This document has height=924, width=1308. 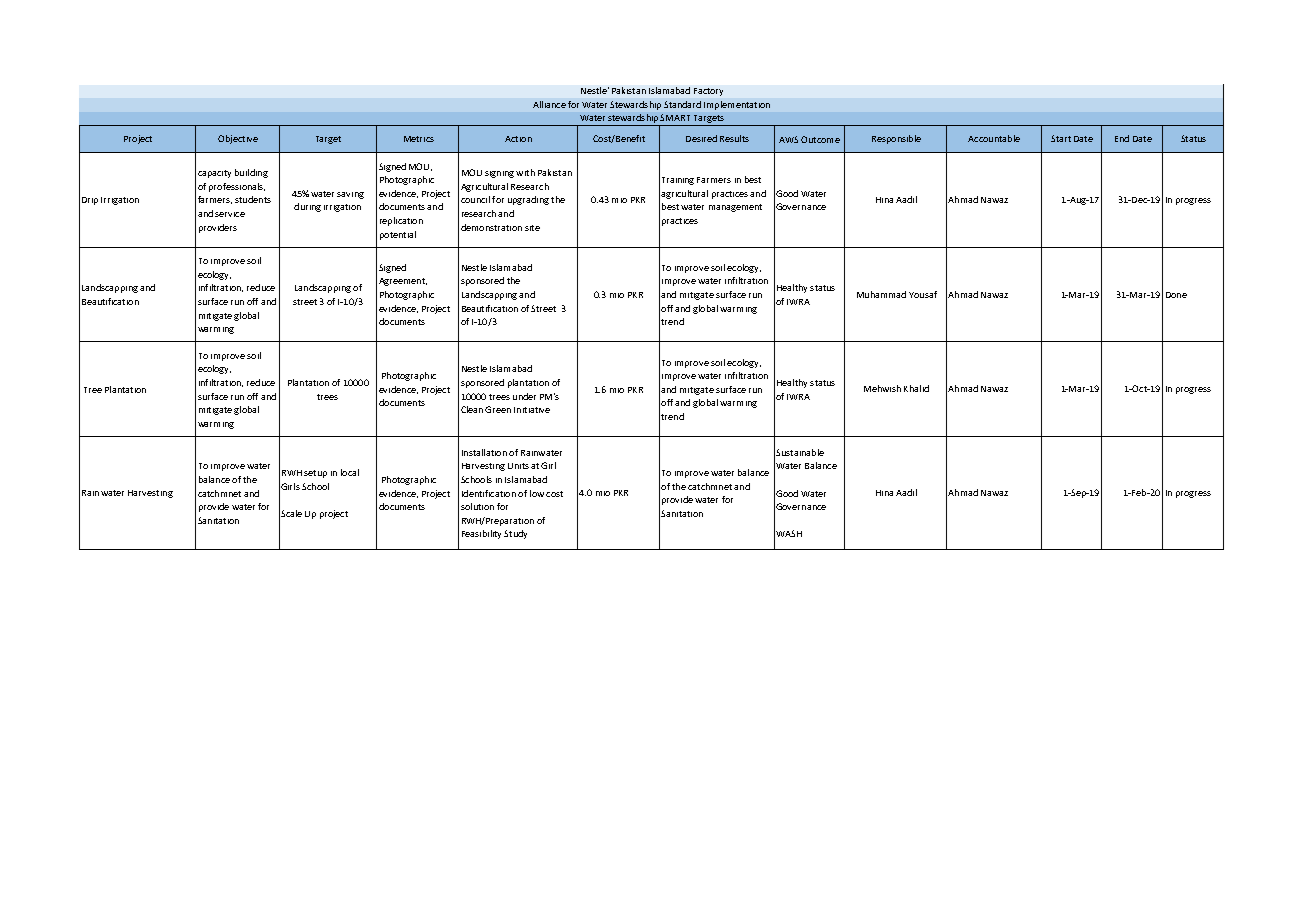 I want to click on Done, so click(x=1176, y=295).
